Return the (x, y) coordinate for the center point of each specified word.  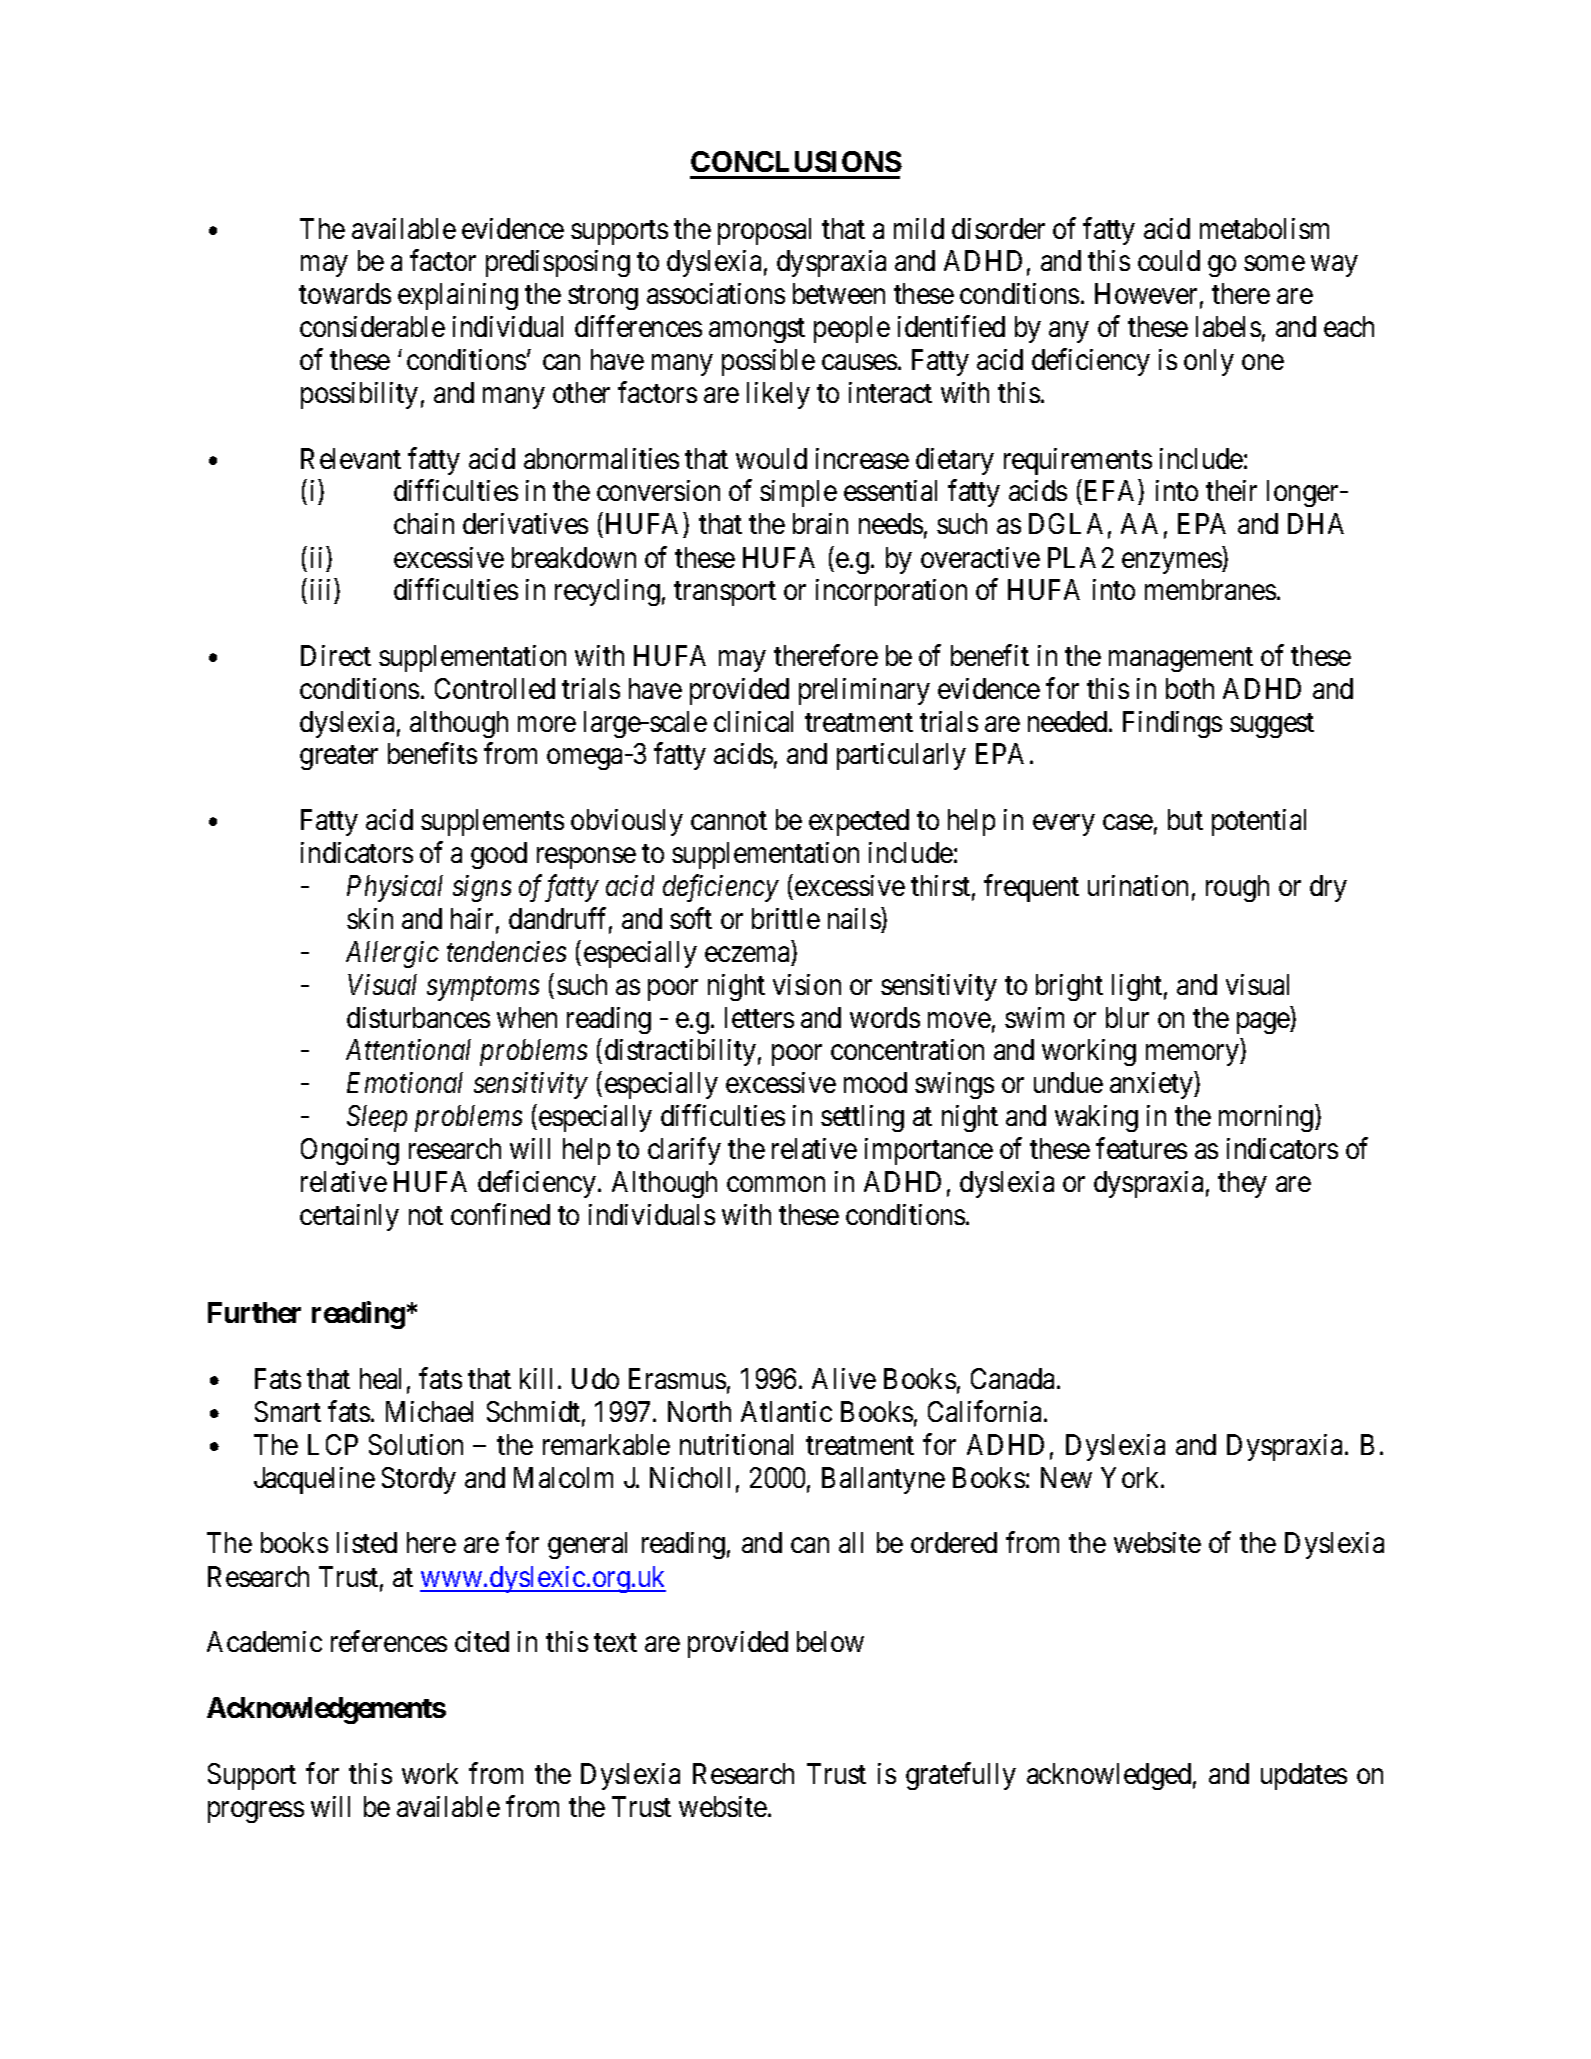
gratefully (961, 1776)
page (1264, 1023)
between (839, 293)
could (1169, 260)
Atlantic (786, 1411)
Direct (336, 655)
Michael (429, 1411)
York (1131, 1477)
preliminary (864, 691)
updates (1304, 1776)
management (1181, 659)
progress (256, 1812)
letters (759, 1017)
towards (345, 293)
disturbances (418, 1017)
